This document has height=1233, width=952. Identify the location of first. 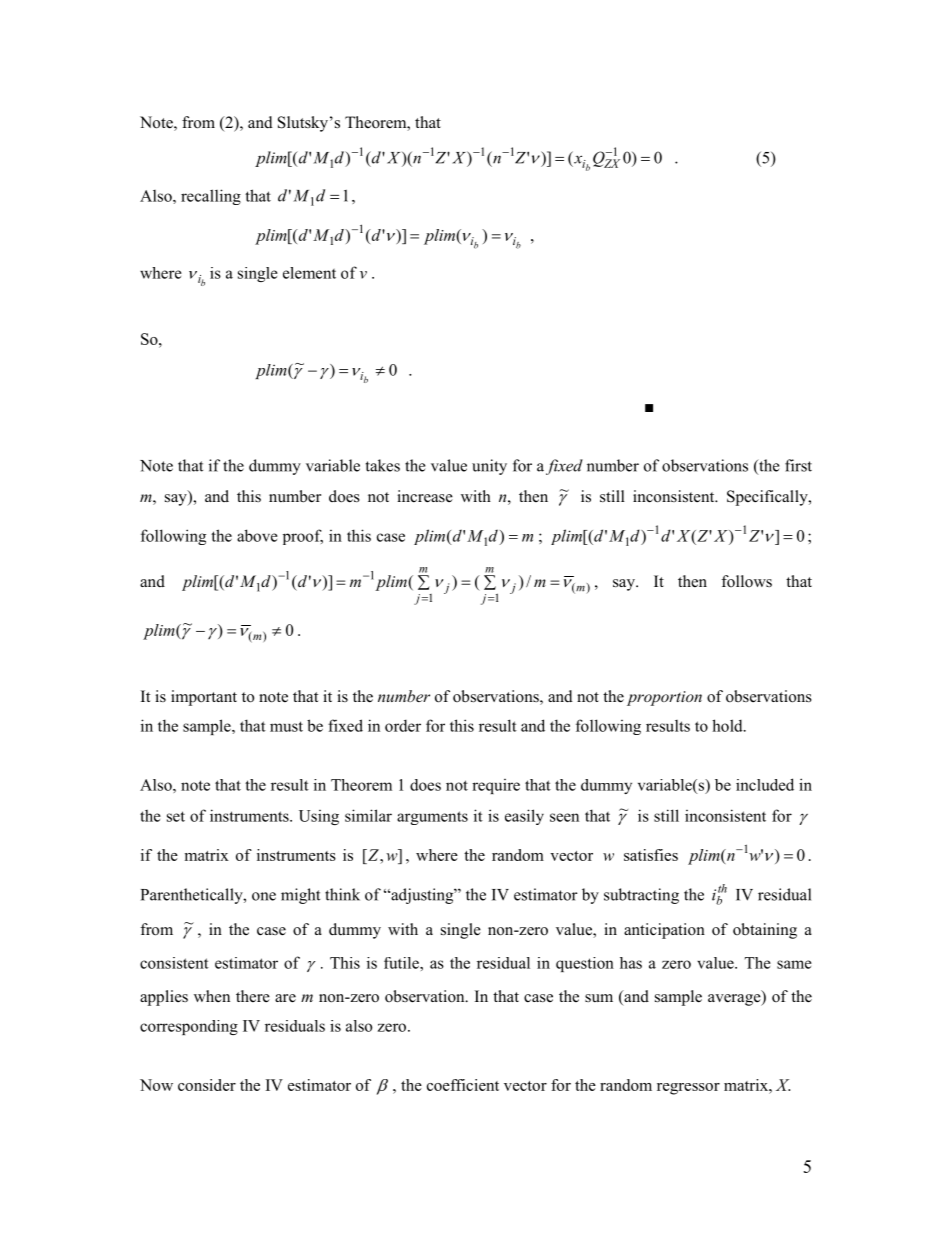
(798, 465).
